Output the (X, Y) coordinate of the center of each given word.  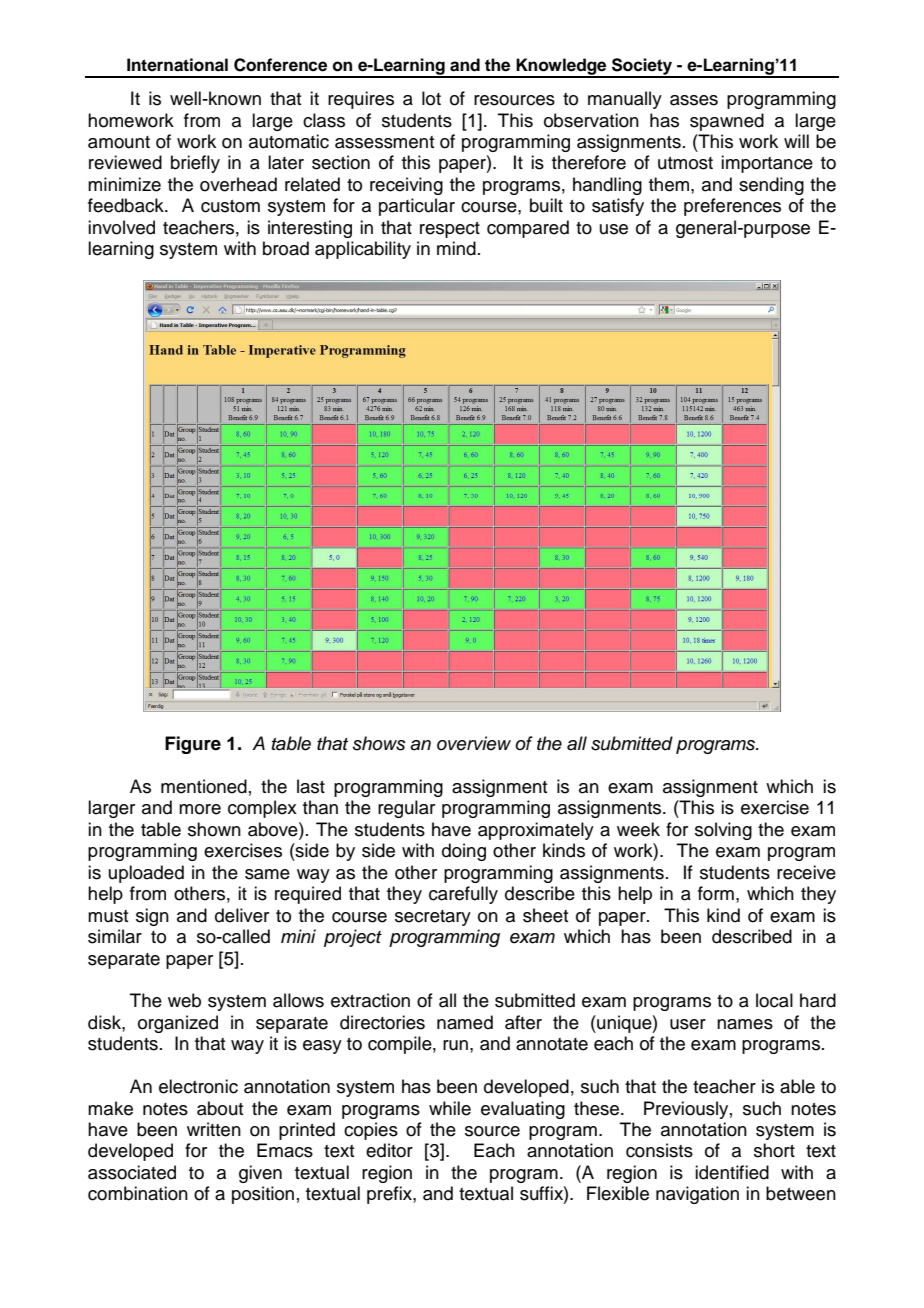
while (450, 1108)
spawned (727, 122)
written (214, 1129)
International (177, 65)
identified (732, 1172)
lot (431, 98)
